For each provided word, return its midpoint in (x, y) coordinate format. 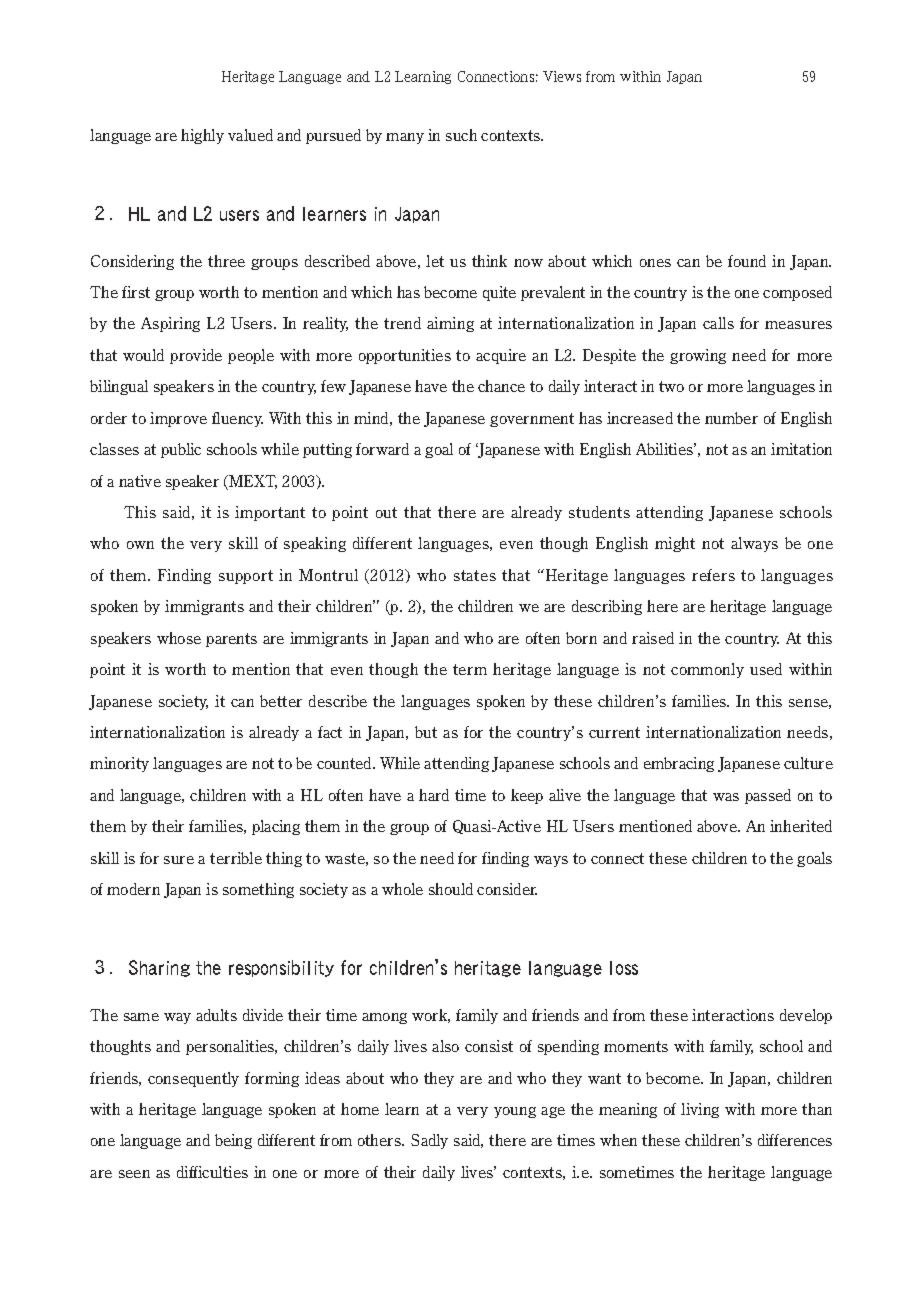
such (461, 135)
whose (179, 638)
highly (202, 136)
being (233, 1141)
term (470, 669)
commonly (707, 670)
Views (562, 76)
